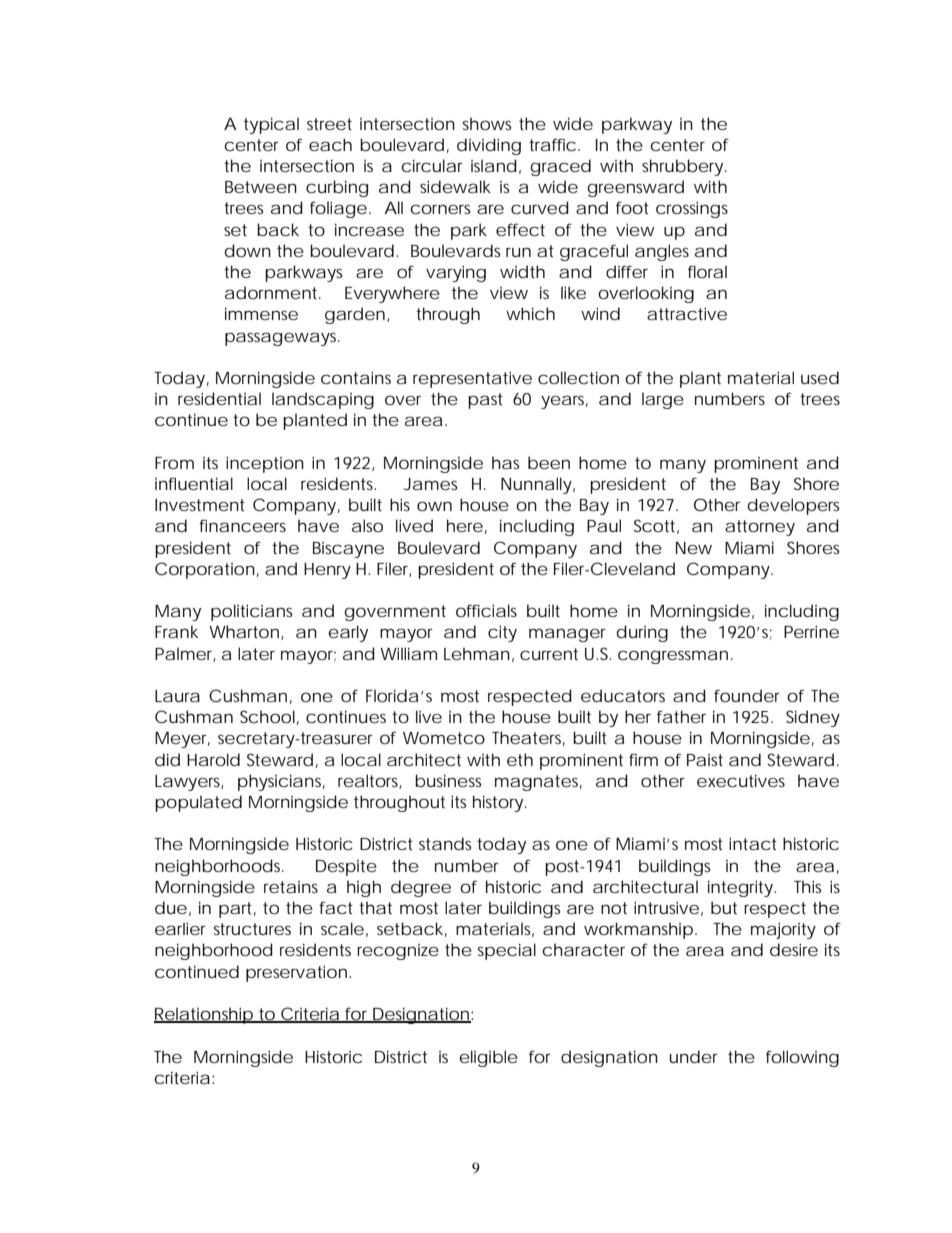 The image size is (952, 1233). I want to click on Relationship, so click(204, 1015).
